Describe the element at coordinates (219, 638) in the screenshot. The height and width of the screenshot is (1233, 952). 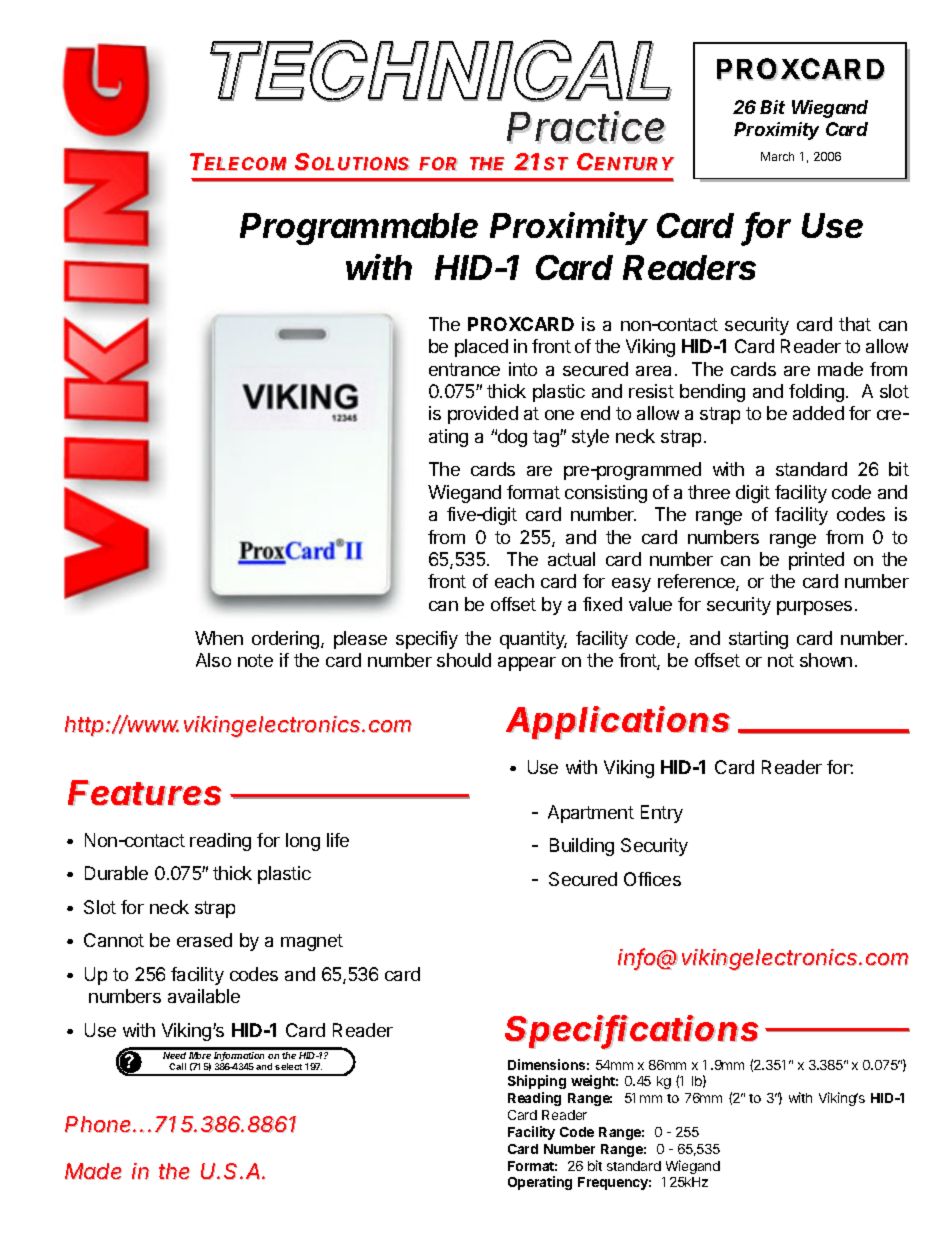
I see `When` at that location.
